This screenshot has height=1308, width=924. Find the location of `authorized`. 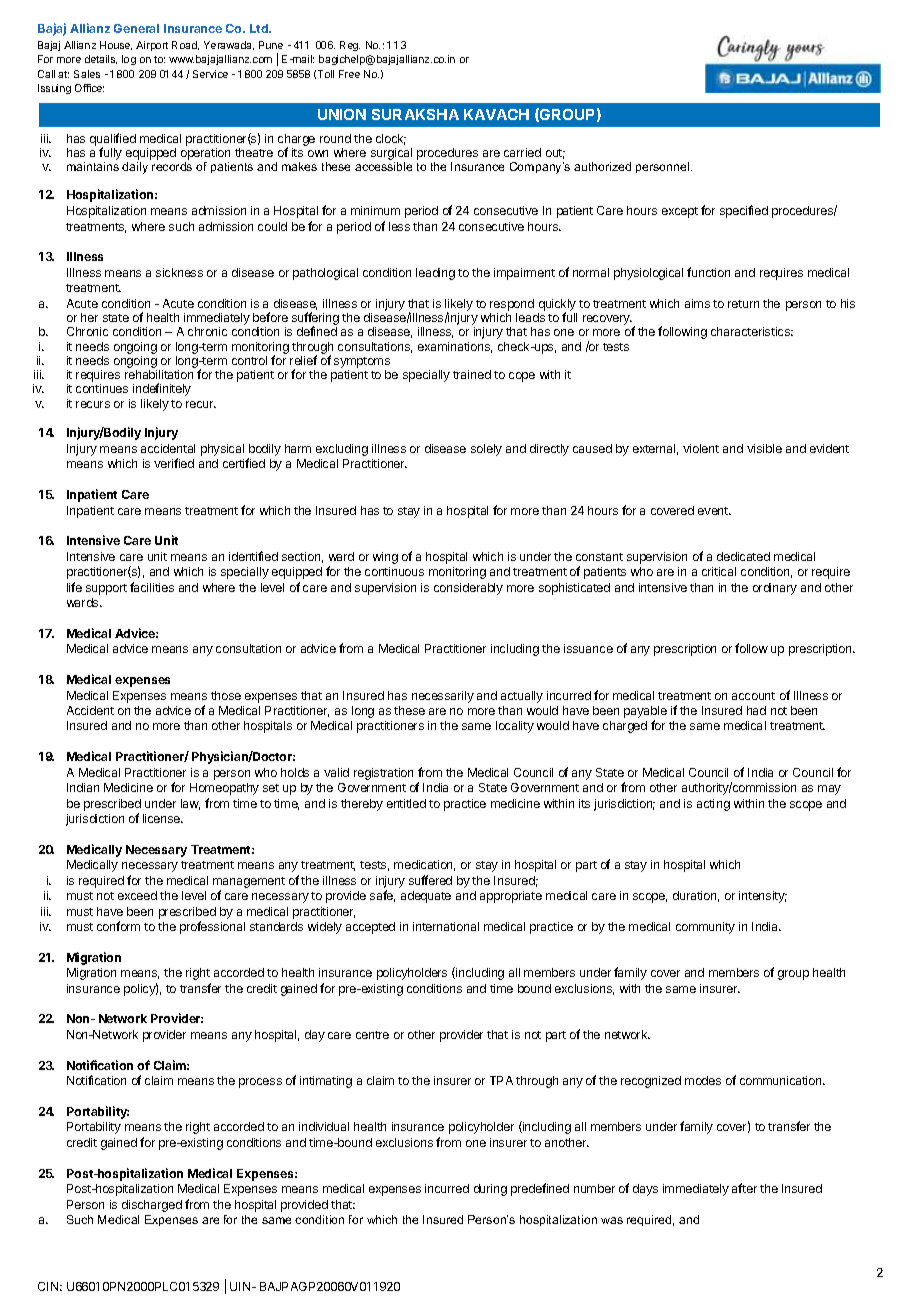

authorized is located at coordinates (602, 166).
